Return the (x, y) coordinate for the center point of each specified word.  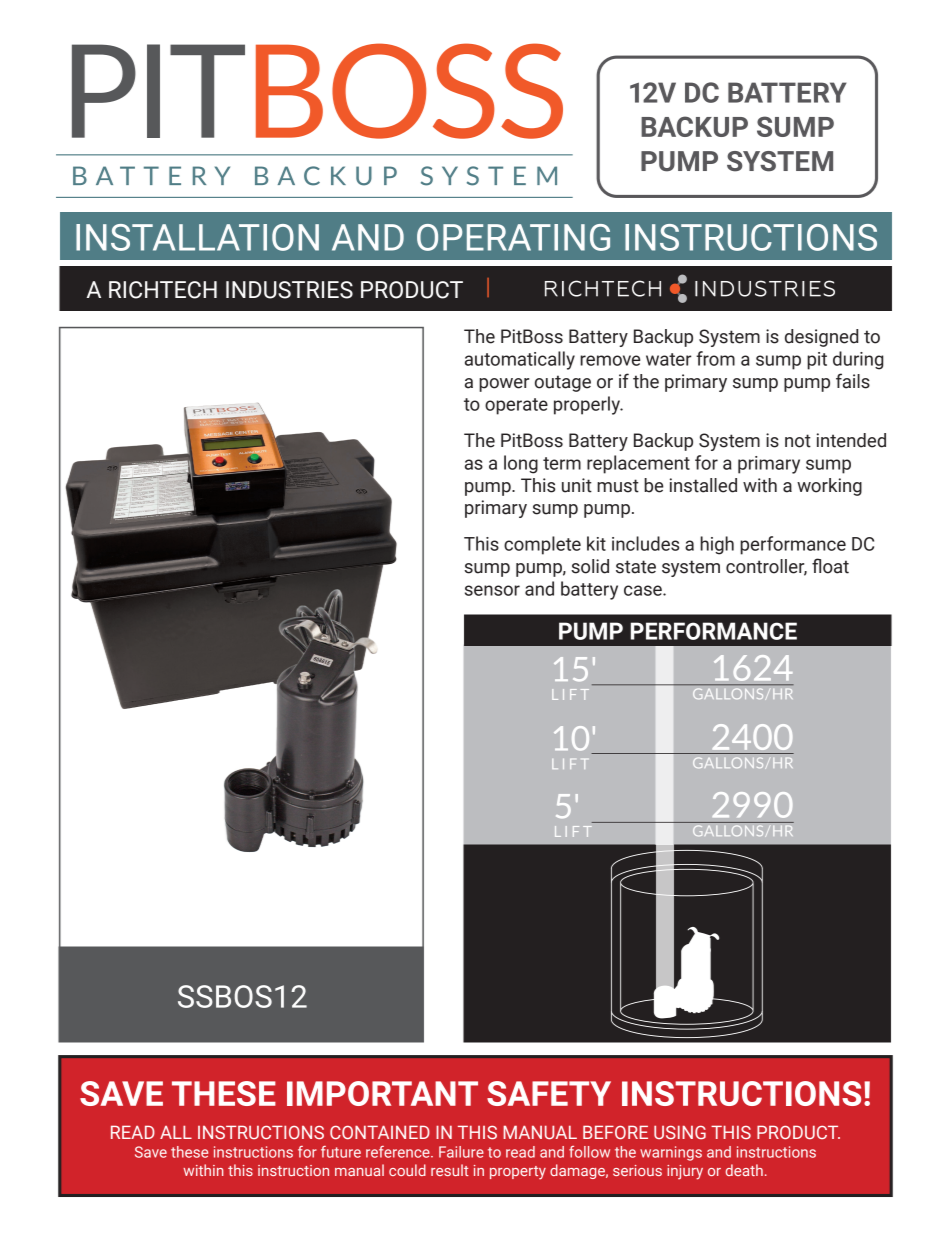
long (521, 464)
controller (766, 567)
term (562, 463)
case (644, 590)
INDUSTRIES (289, 290)
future (341, 1152)
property (518, 1173)
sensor (492, 590)
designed (821, 338)
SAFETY (549, 1093)
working (829, 487)
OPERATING (513, 237)
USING (680, 1132)
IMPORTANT (382, 1093)
